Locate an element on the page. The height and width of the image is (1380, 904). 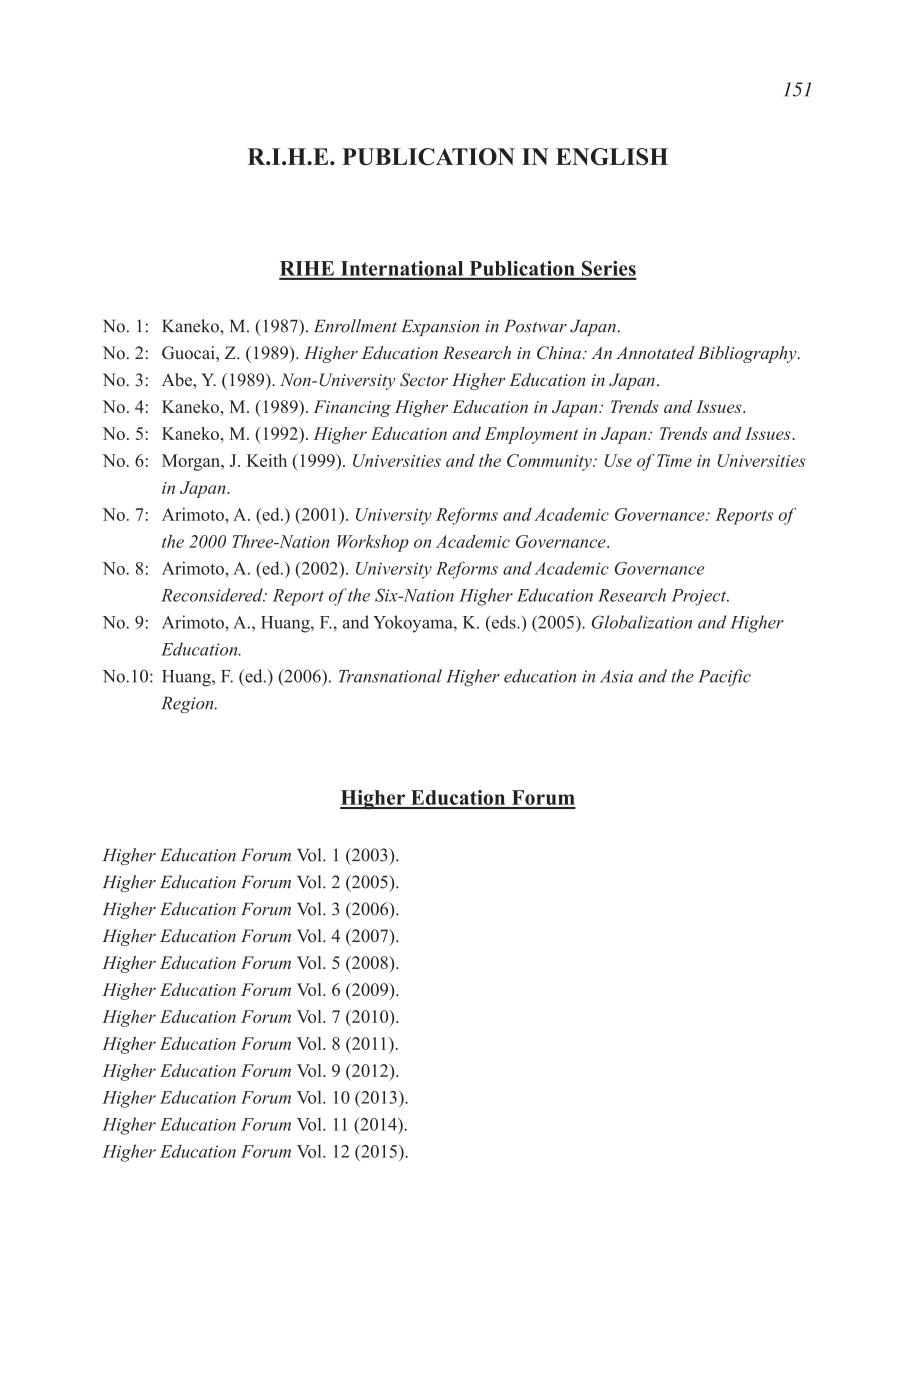
Reconsidered is located at coordinates (213, 595).
